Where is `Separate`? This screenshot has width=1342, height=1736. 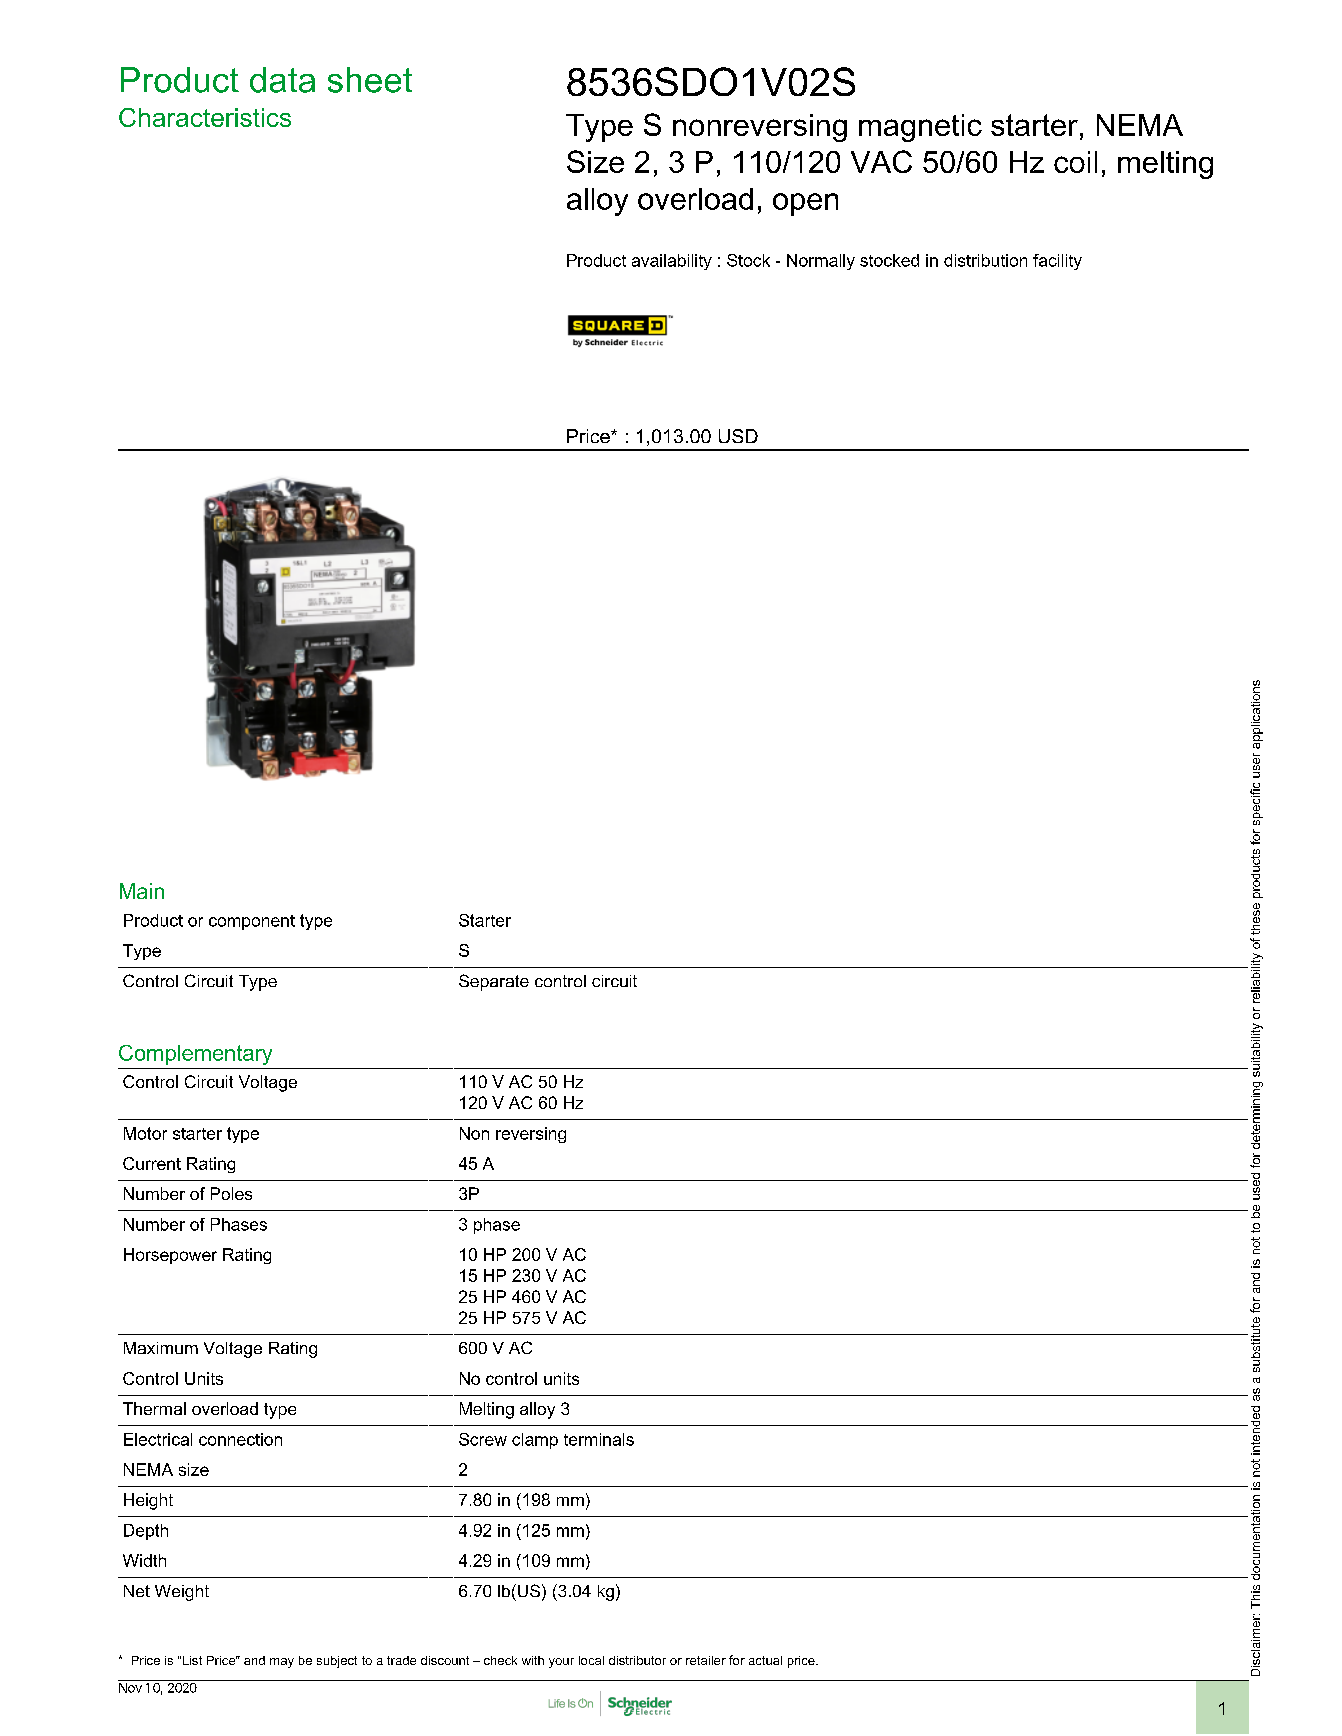
Separate is located at coordinates (494, 982).
